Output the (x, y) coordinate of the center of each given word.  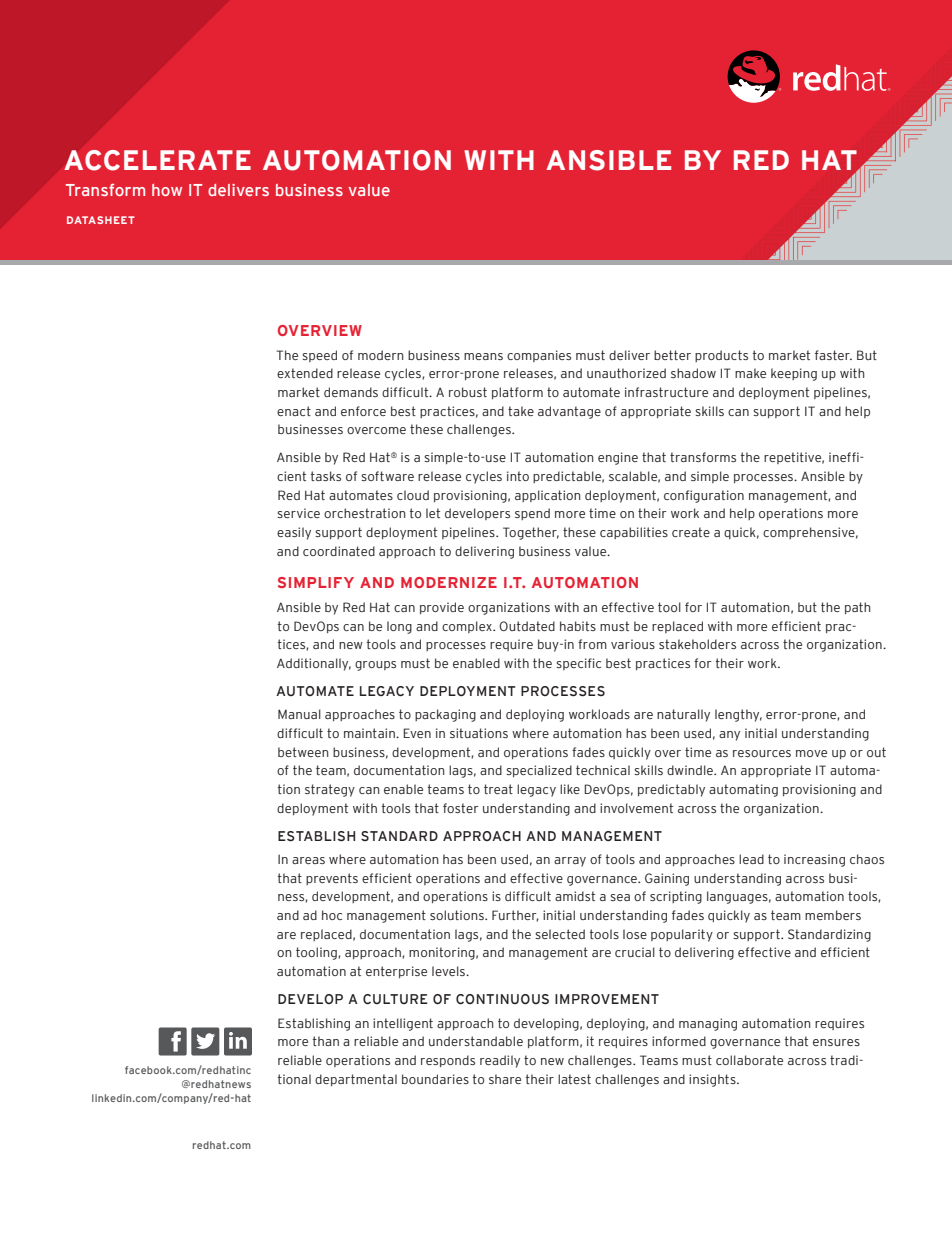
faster (833, 355)
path (858, 608)
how (167, 190)
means (483, 356)
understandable (476, 1041)
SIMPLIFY (316, 582)
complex (468, 627)
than (326, 1041)
